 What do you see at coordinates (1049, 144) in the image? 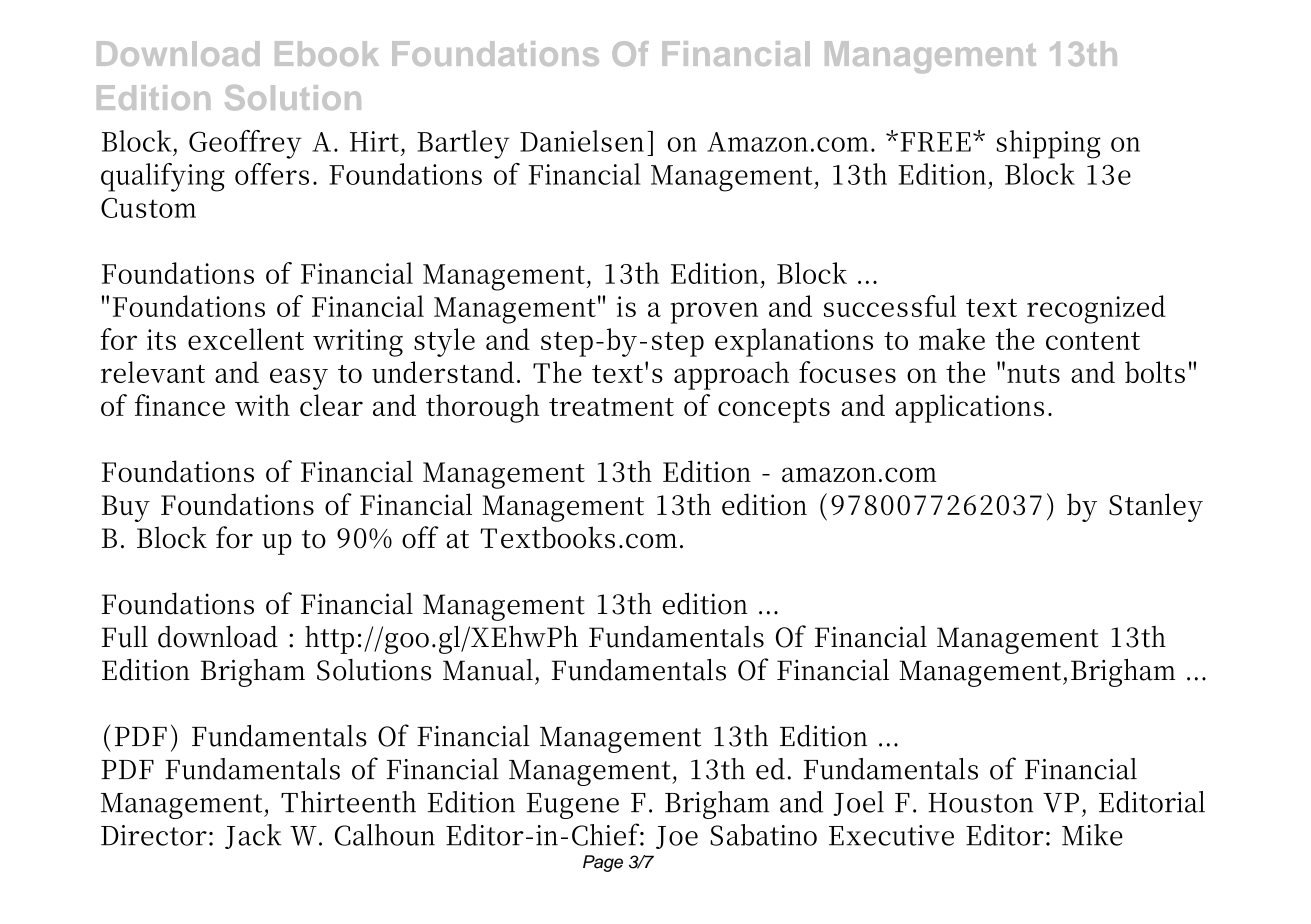
I see `shipping` at bounding box center [1049, 144].
